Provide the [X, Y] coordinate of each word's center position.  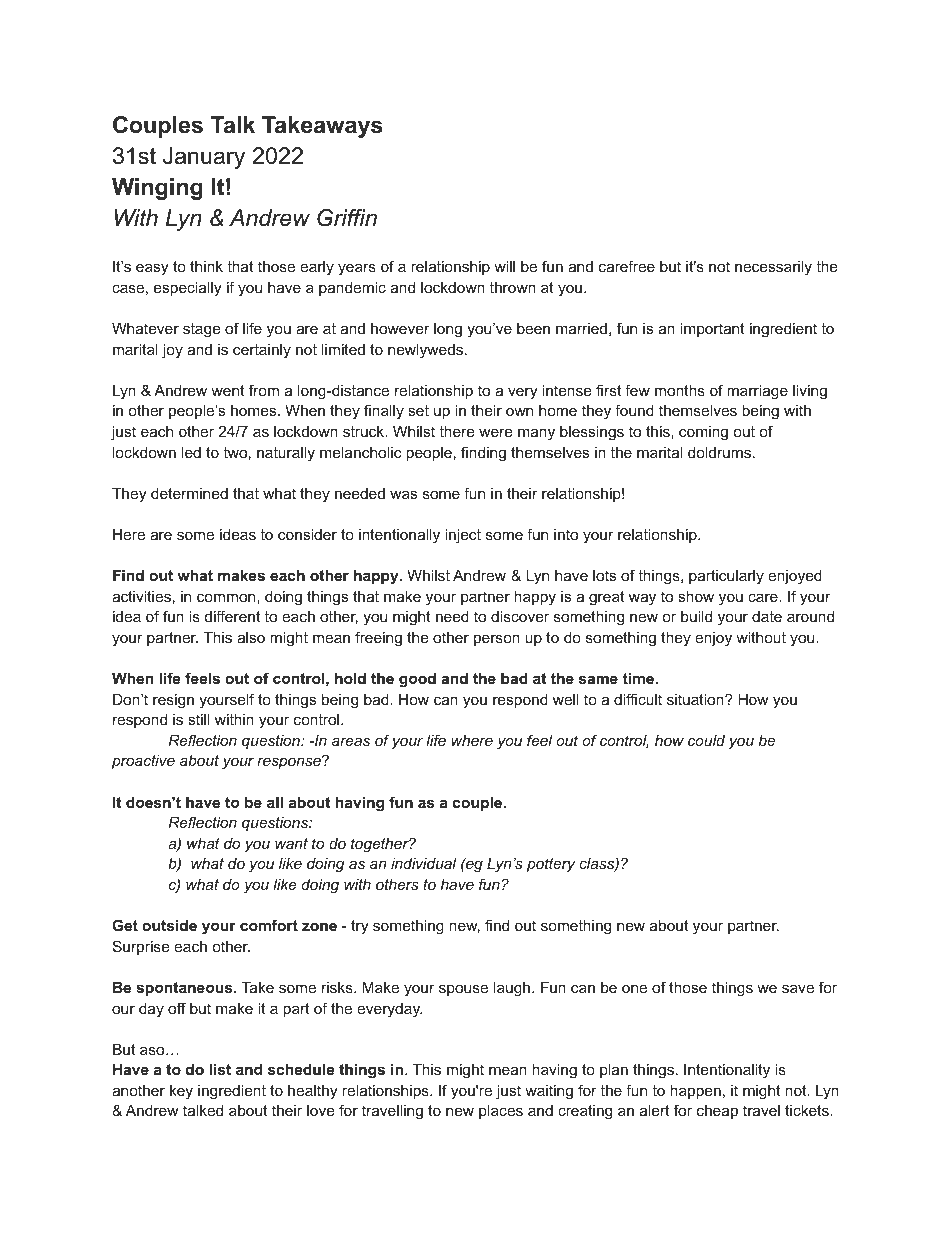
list [220, 1069]
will [504, 266]
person [497, 640]
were [496, 432]
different [232, 616]
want [291, 843]
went [227, 390]
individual [424, 863]
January [204, 158]
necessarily [773, 268]
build [696, 616]
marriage [757, 392]
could [706, 740]
